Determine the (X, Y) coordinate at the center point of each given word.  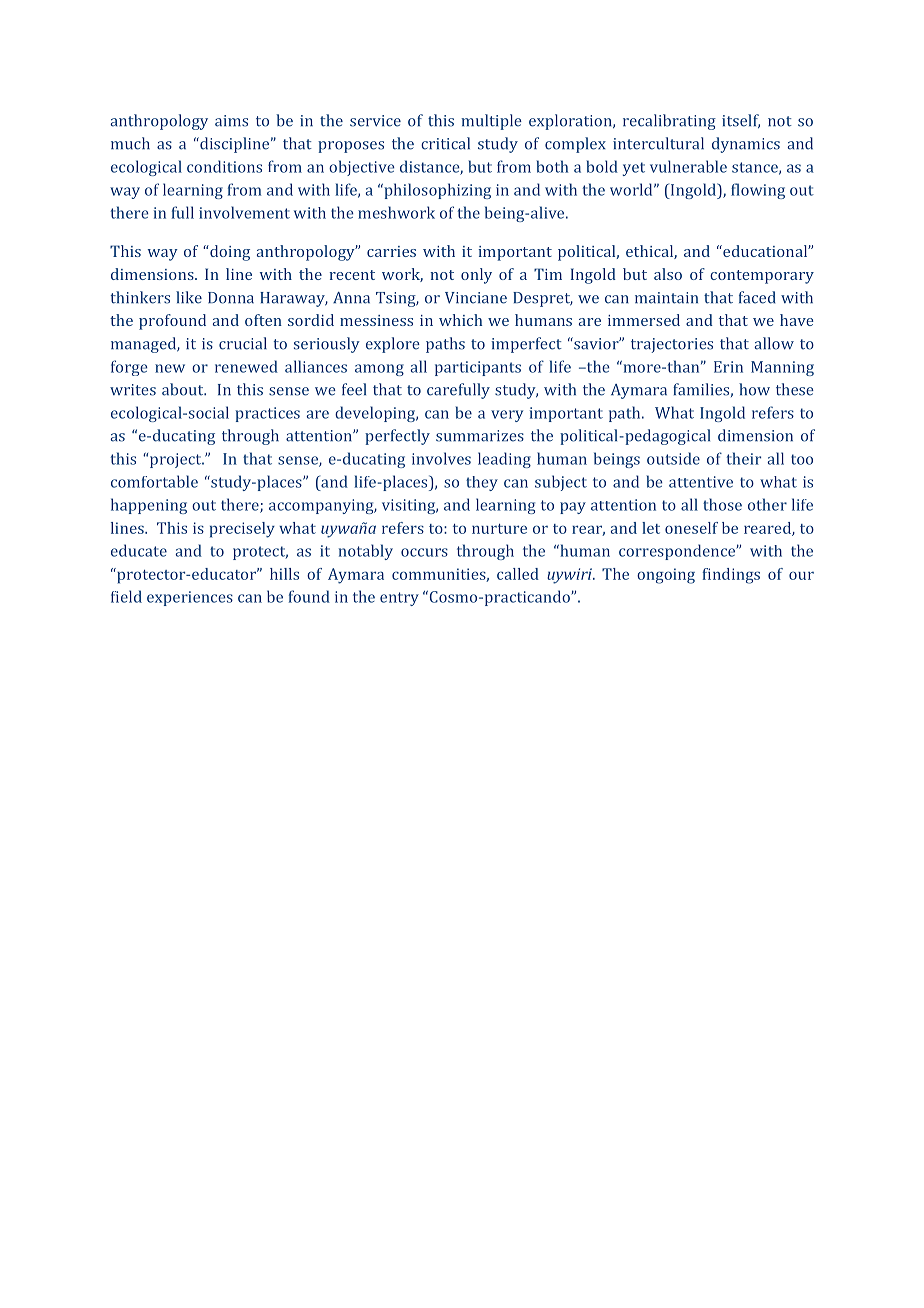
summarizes (480, 436)
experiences (190, 598)
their (743, 458)
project (177, 460)
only (476, 276)
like (189, 297)
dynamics (746, 145)
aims (231, 121)
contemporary (762, 277)
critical (445, 143)
